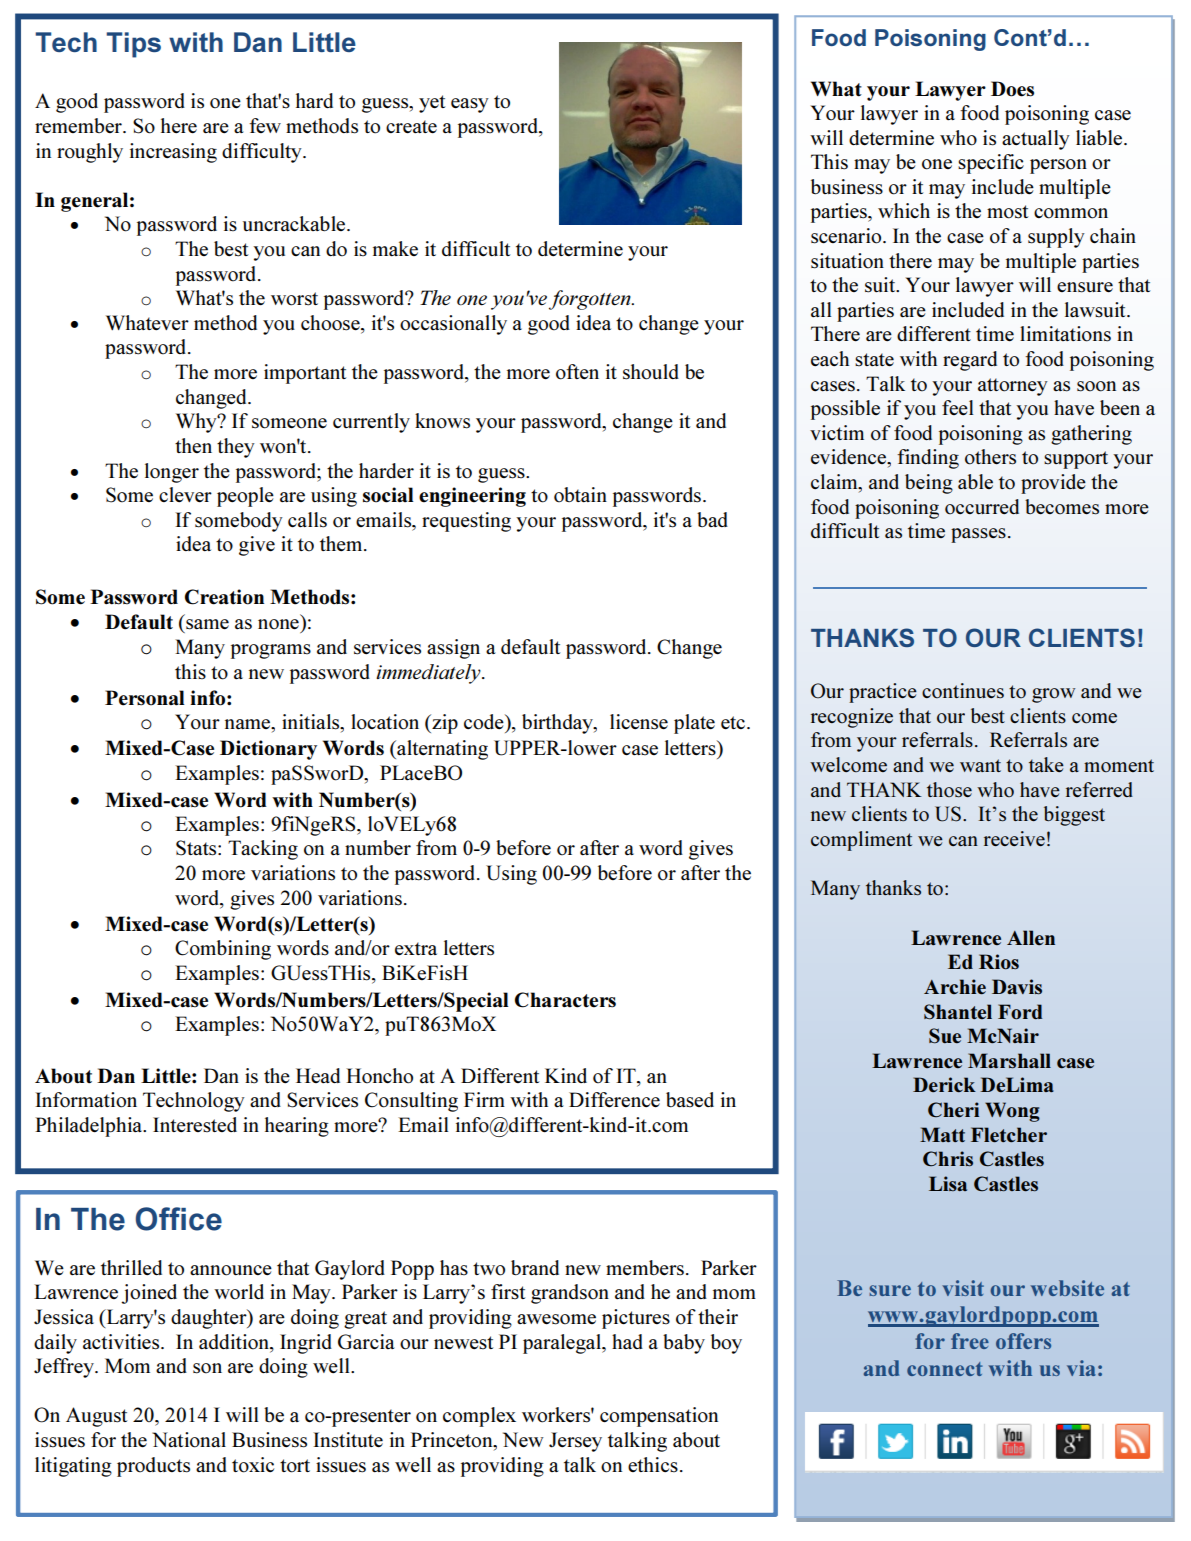  Describe the element at coordinates (195, 1125) in the screenshot. I see `Interested` at that location.
